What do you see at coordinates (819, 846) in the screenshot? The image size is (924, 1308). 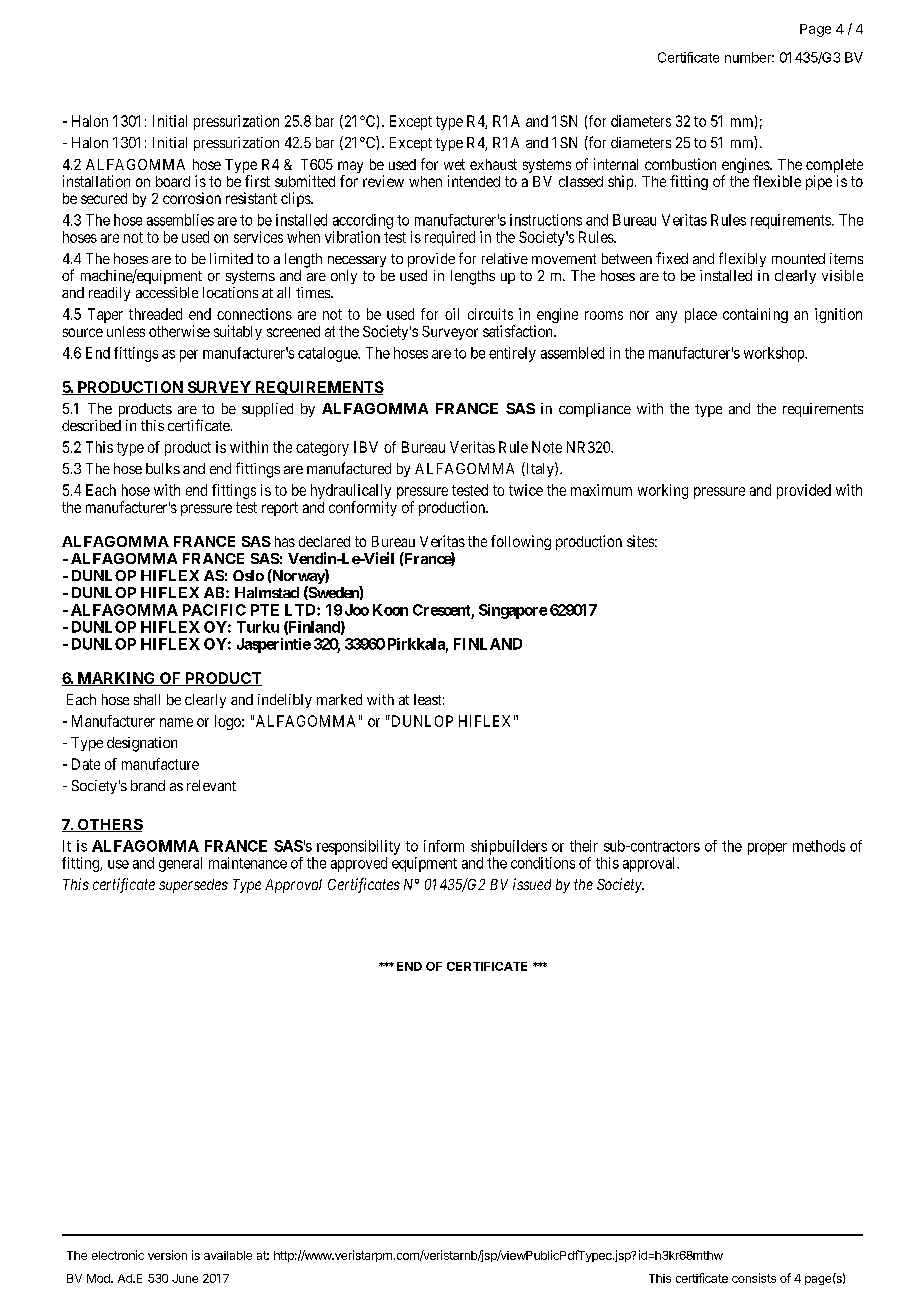 I see `methods` at bounding box center [819, 846].
